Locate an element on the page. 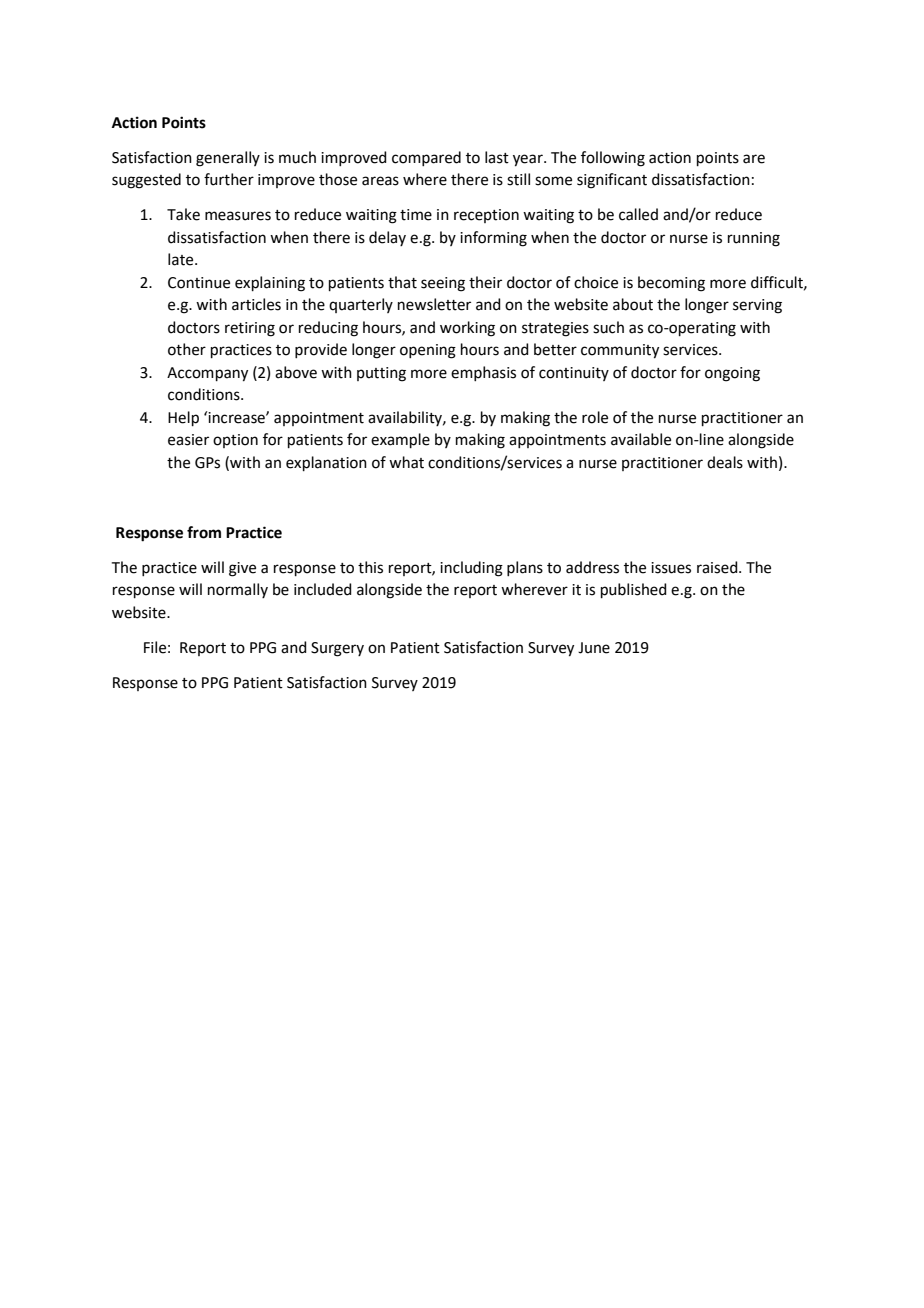  normally is located at coordinates (238, 590).
